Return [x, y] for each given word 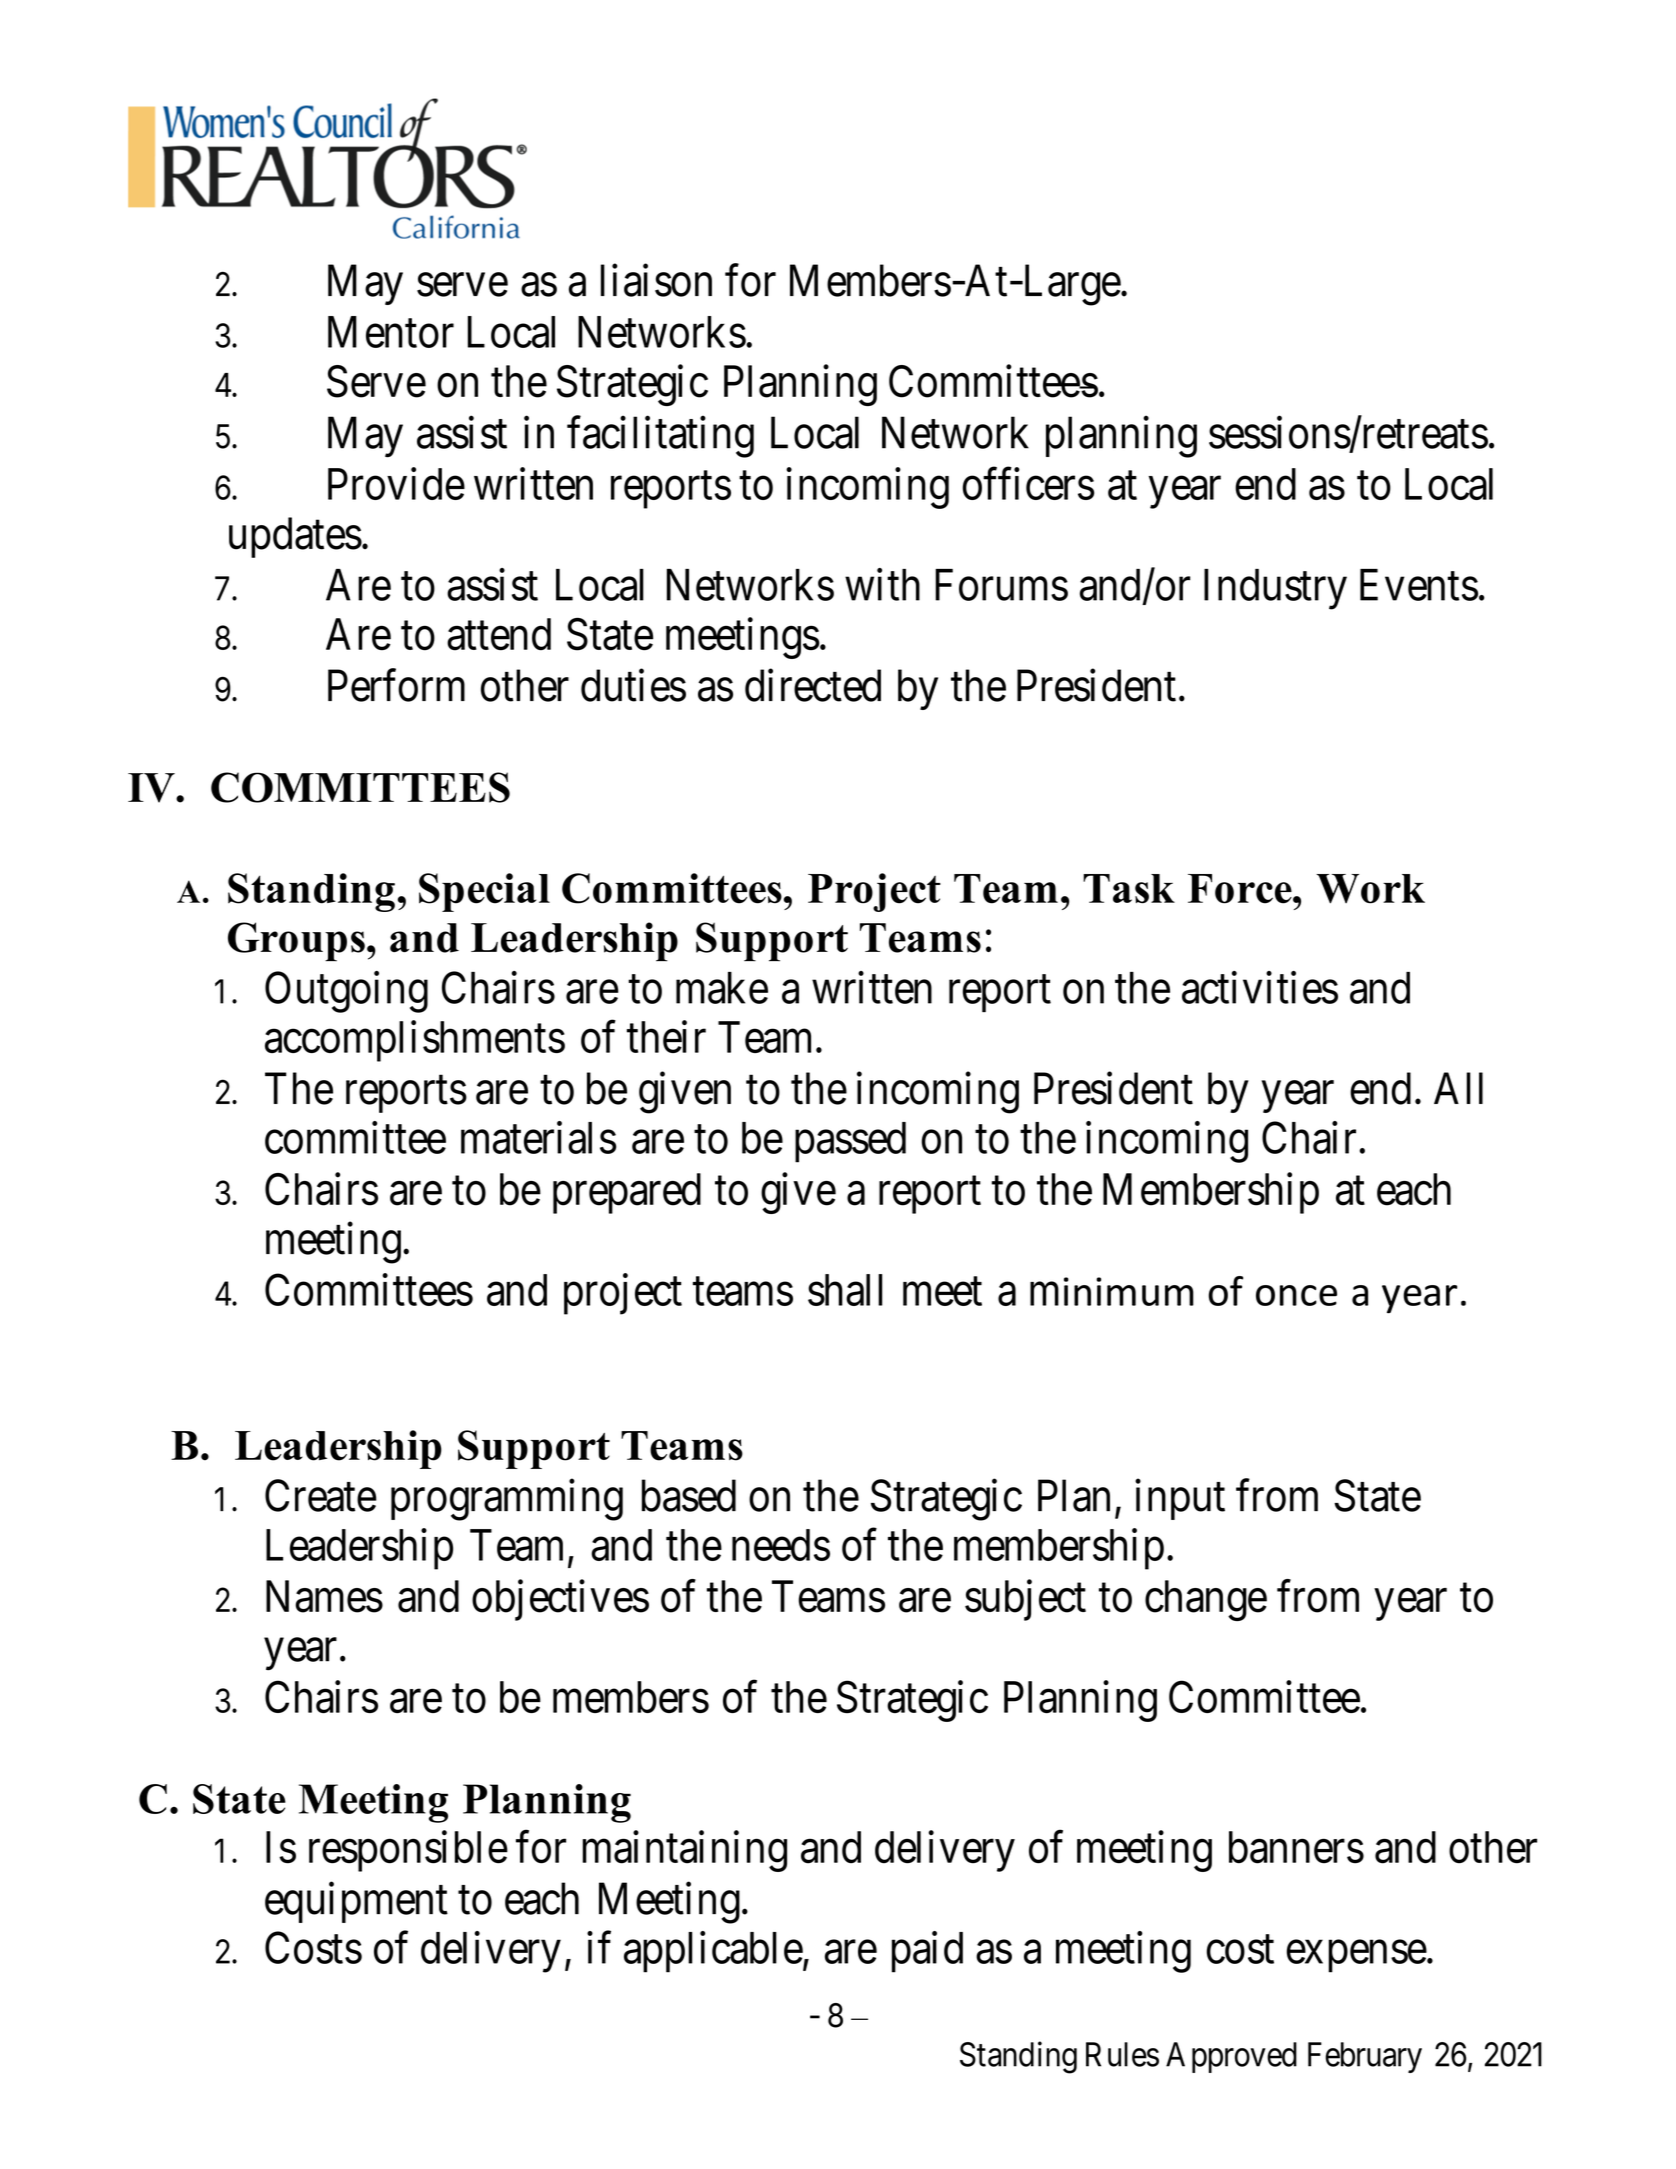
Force [1241, 889]
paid [927, 1952]
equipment [356, 1902]
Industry [1275, 589]
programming [507, 1500]
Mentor [391, 332]
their [666, 1037]
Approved [1231, 2057]
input [1180, 1499]
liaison [656, 280]
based [689, 1495]
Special [484, 892]
